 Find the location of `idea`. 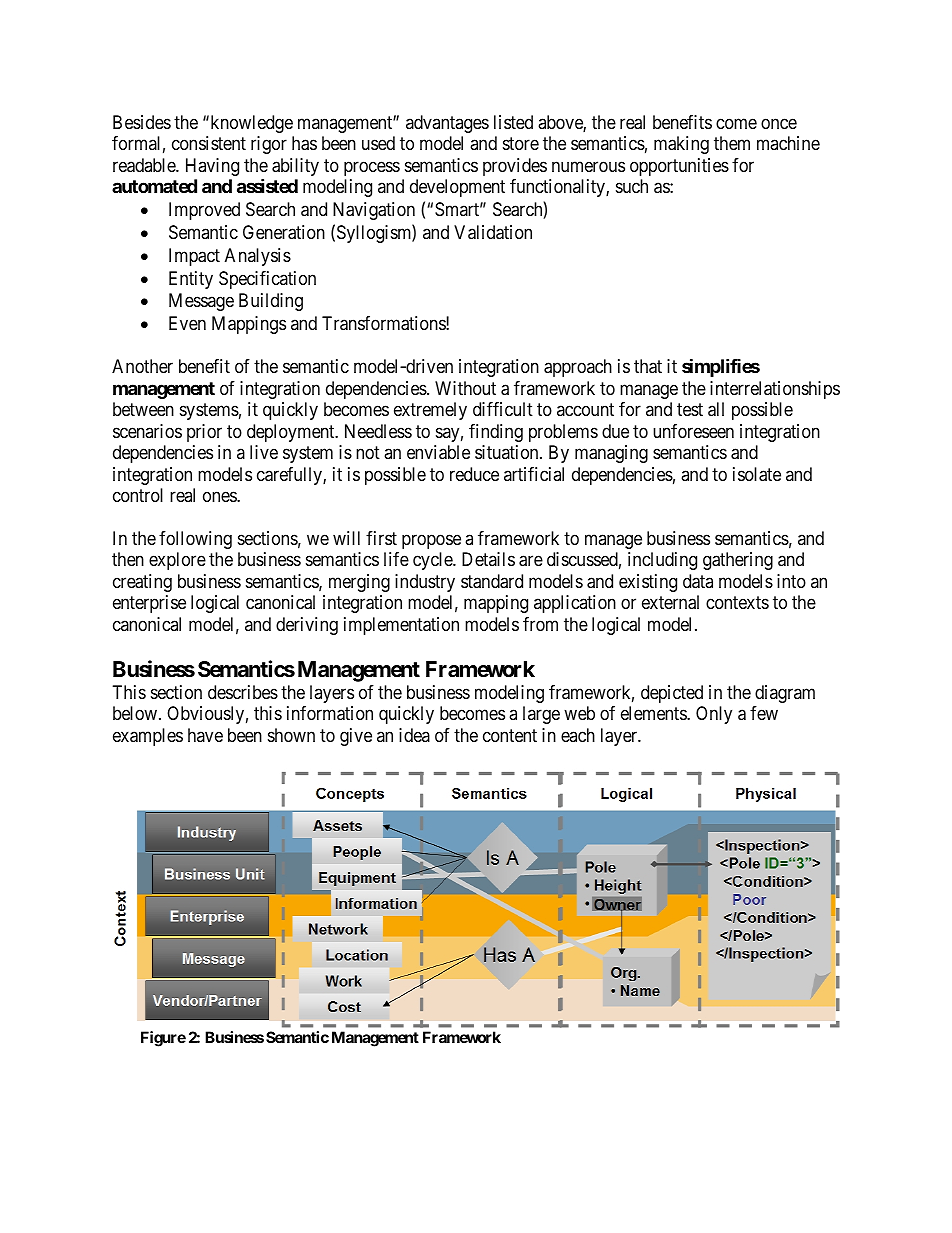

idea is located at coordinates (414, 735).
